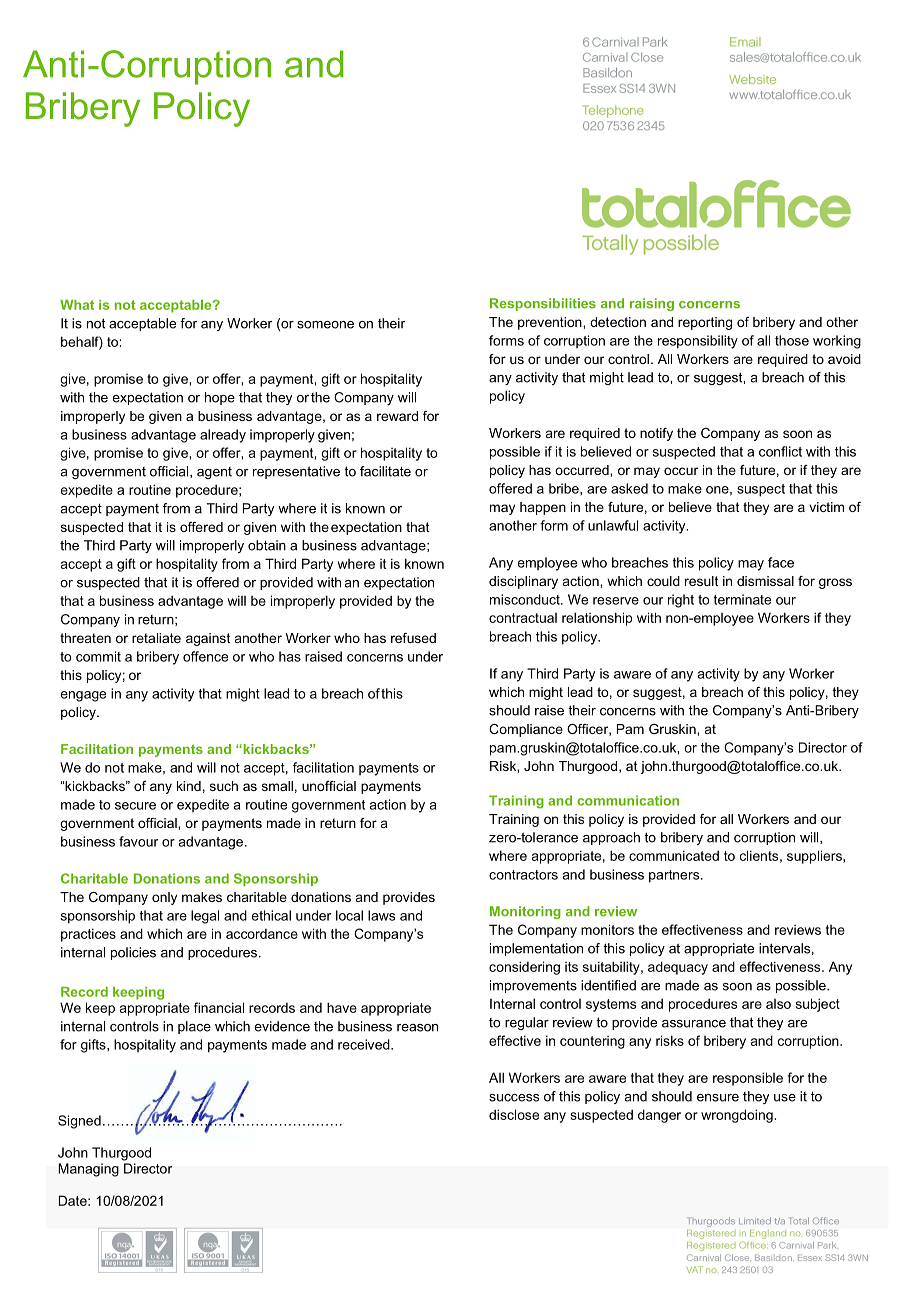 The height and width of the screenshot is (1308, 924). I want to click on kind, so click(189, 786).
